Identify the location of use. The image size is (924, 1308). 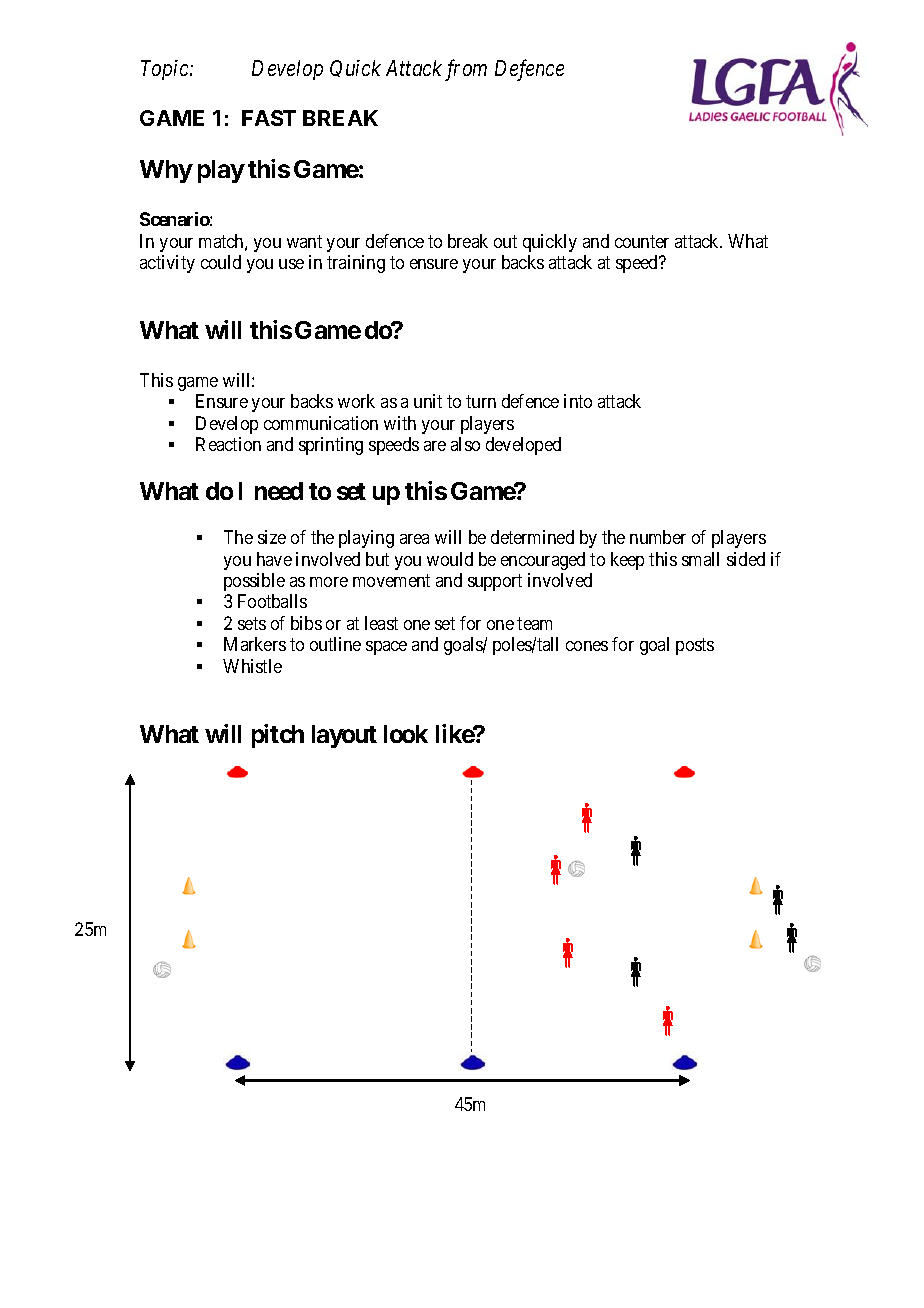
(291, 264).
